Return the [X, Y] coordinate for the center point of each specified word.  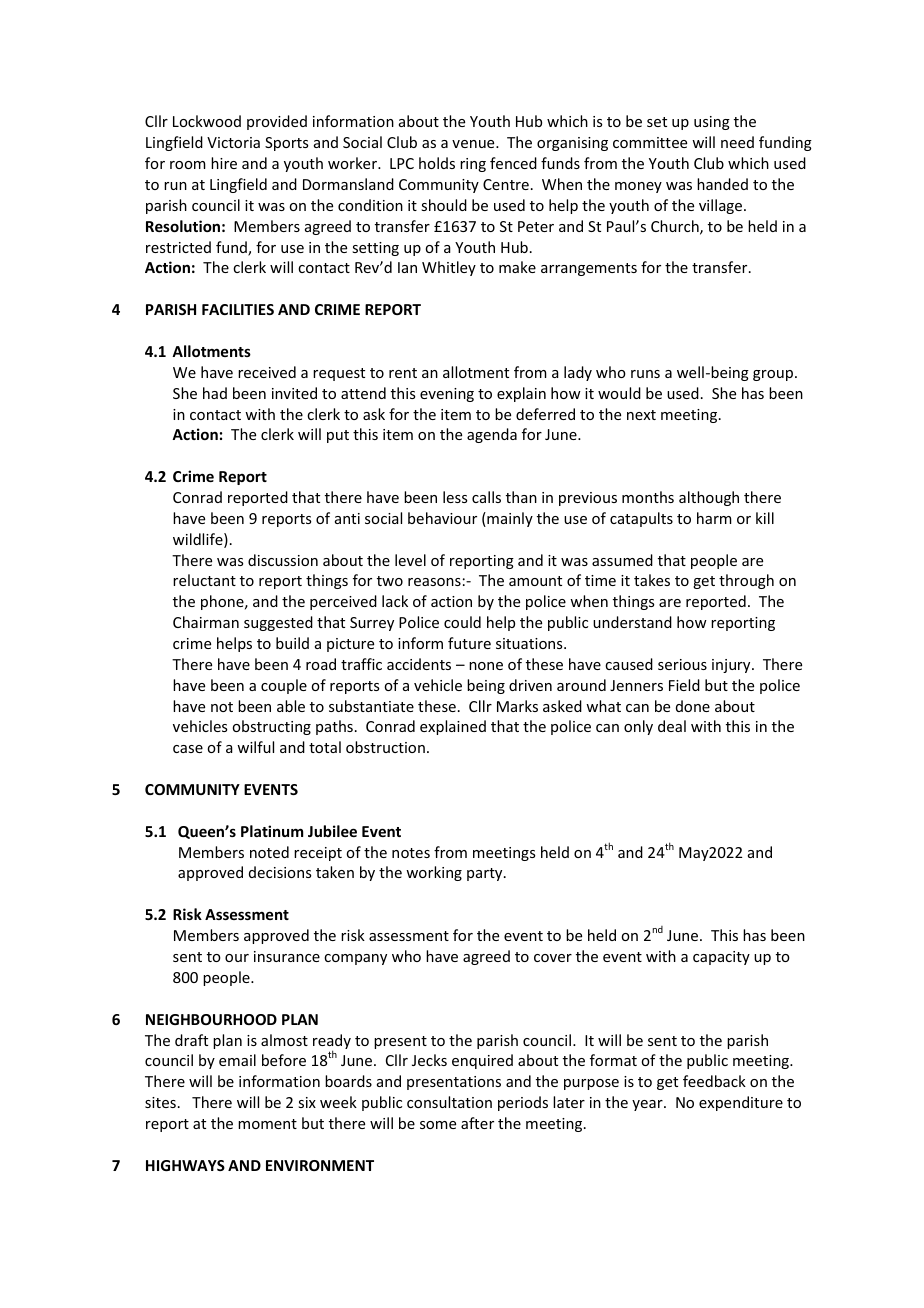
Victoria [233, 142]
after [477, 1123]
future [469, 643]
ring [473, 165]
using [712, 123]
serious [682, 664]
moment [267, 1124]
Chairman [206, 622]
